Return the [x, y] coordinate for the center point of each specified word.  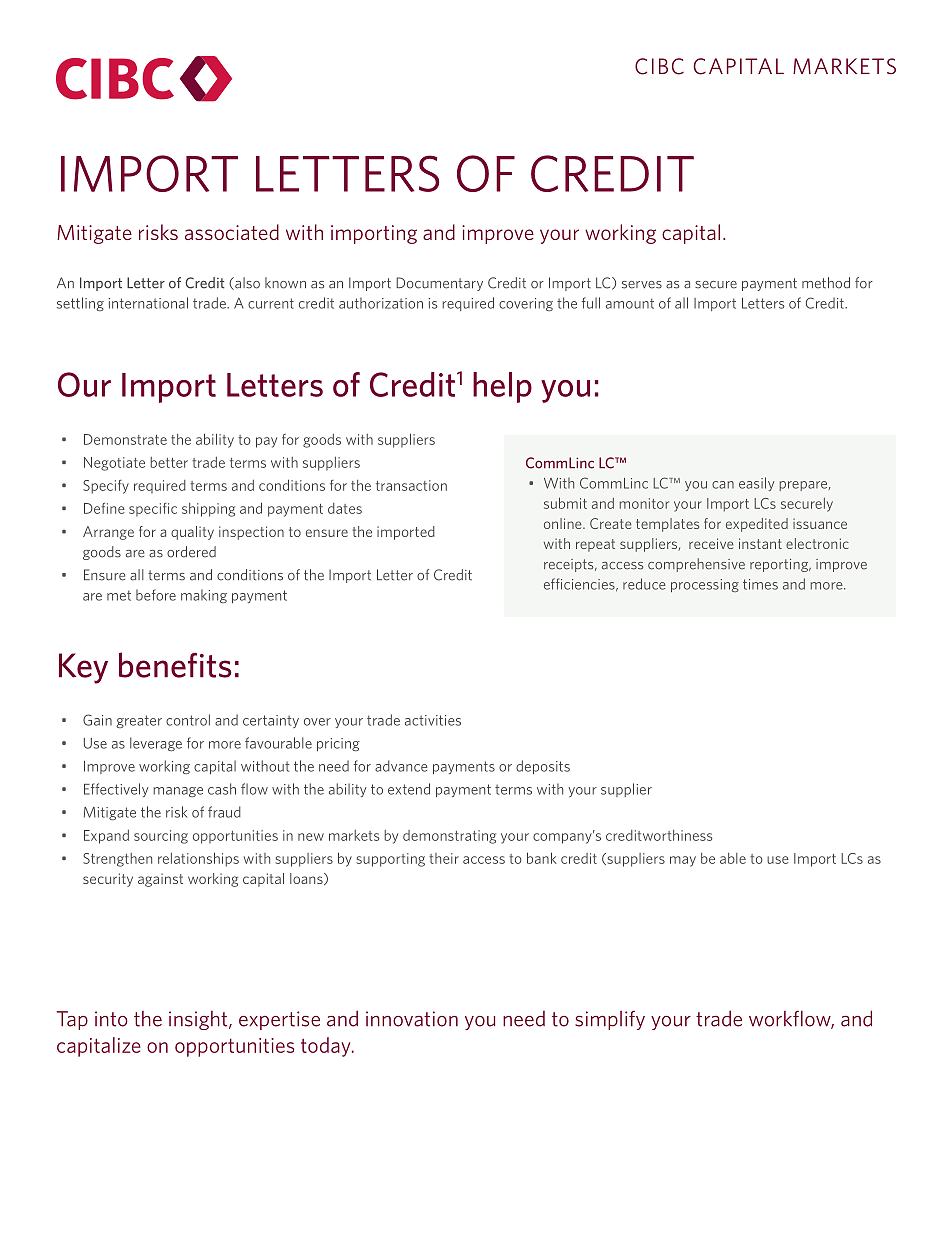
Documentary [439, 284]
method [826, 283]
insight [199, 1020]
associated [232, 232]
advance [401, 766]
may [683, 861]
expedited [757, 525]
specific [153, 510]
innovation [412, 1019]
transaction [411, 485]
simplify [610, 1020]
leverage [156, 744]
